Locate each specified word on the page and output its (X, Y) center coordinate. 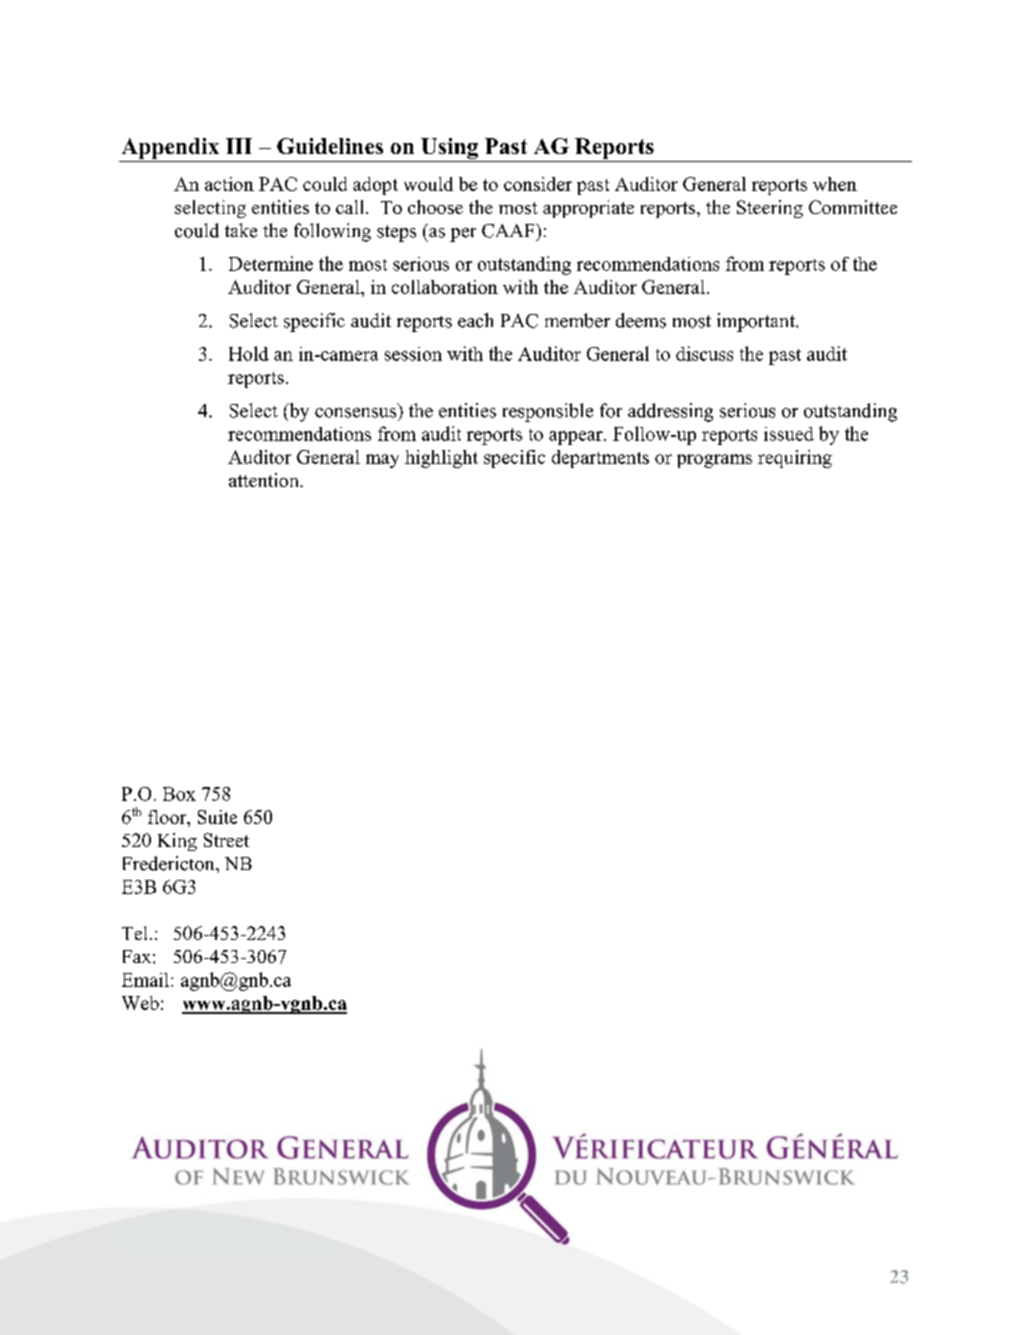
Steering (770, 209)
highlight (441, 459)
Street (226, 840)
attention (265, 480)
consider (538, 184)
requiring (795, 459)
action (229, 184)
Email (147, 980)
